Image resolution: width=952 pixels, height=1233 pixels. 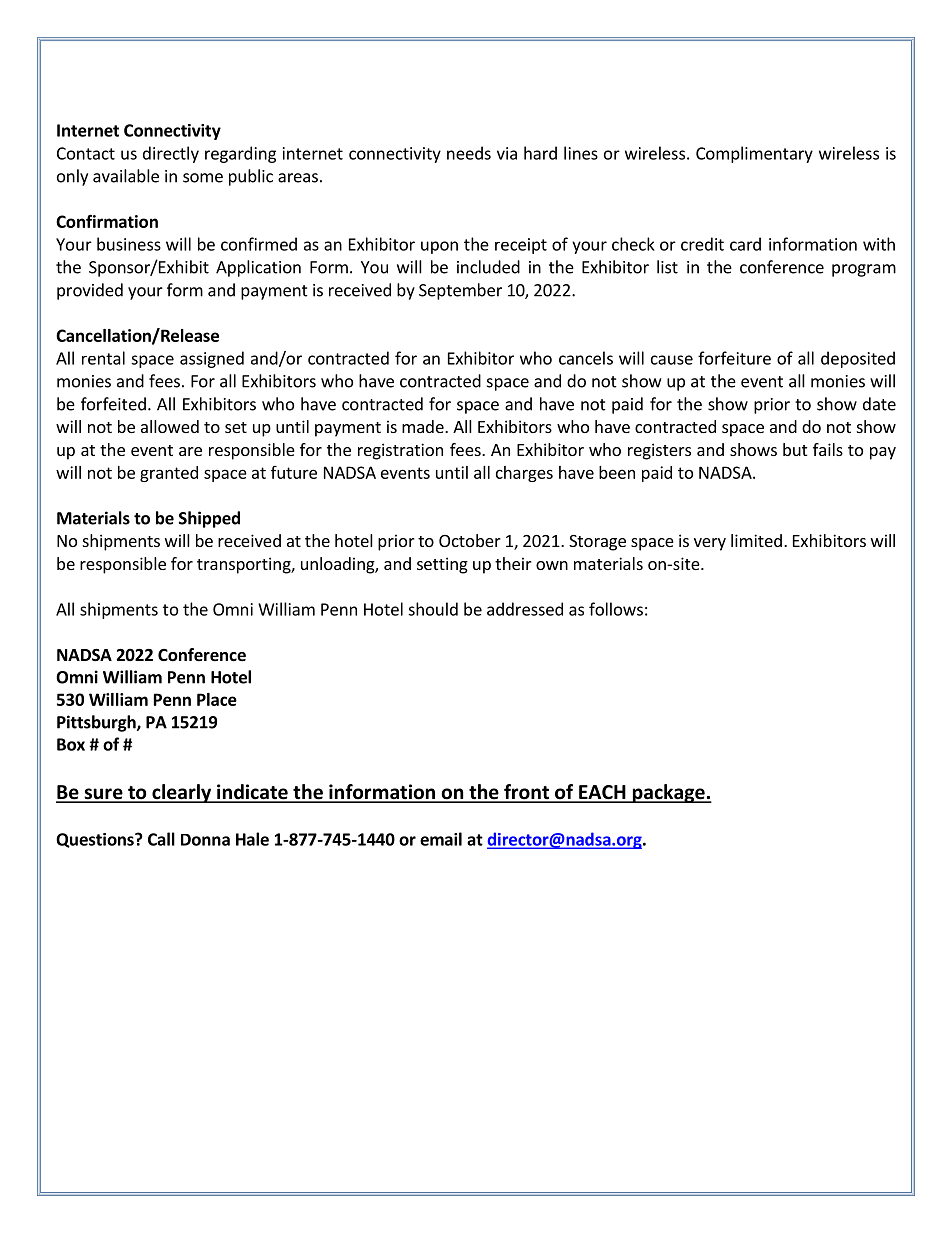 I want to click on charges, so click(x=524, y=474).
